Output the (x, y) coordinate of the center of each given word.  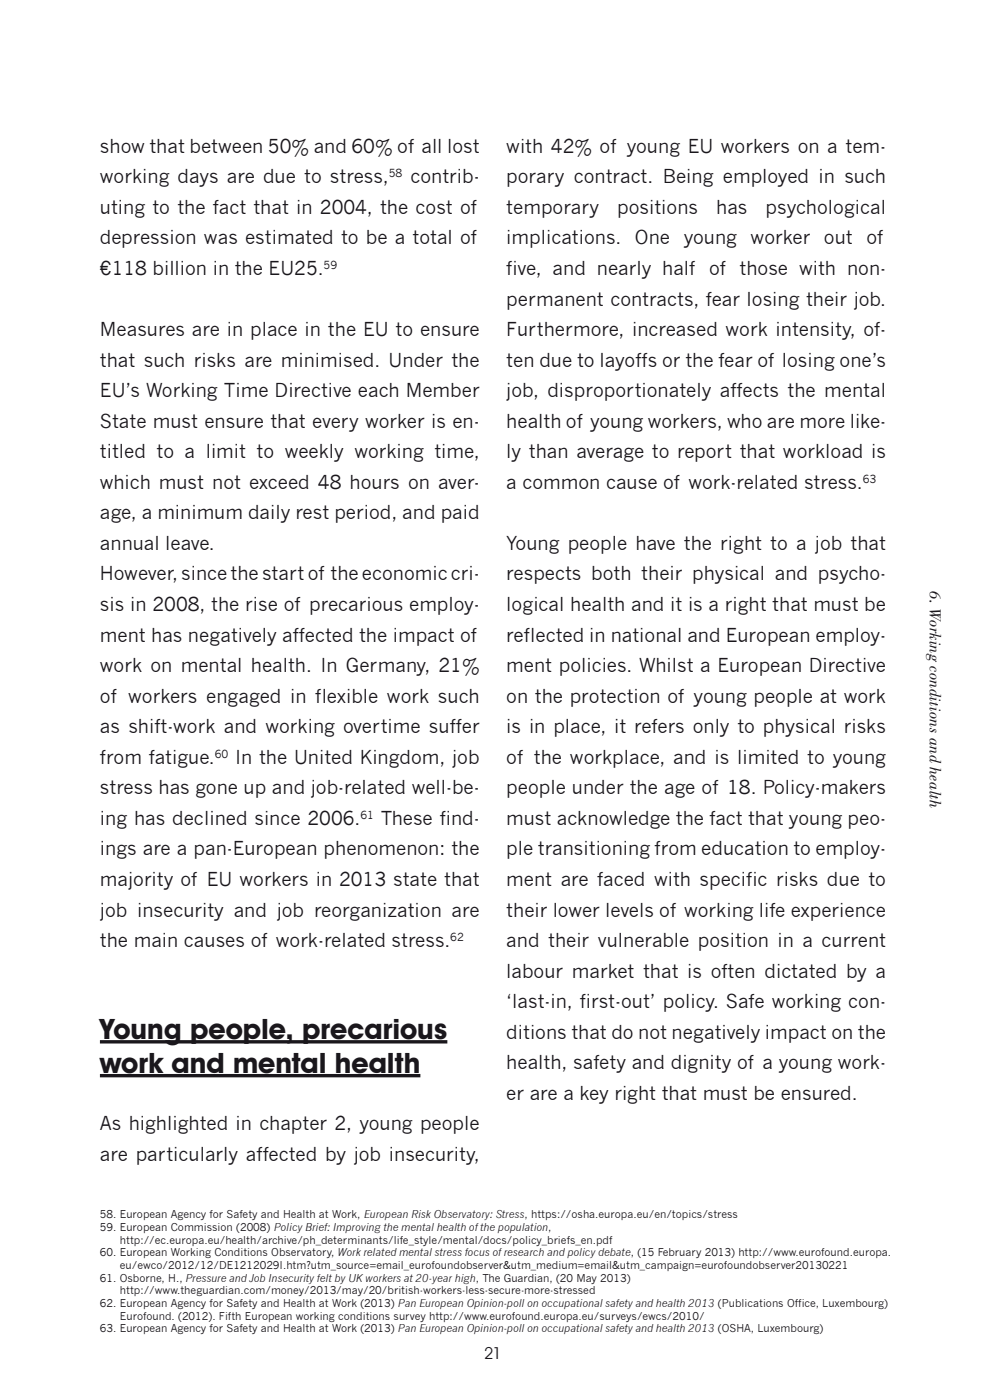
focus (477, 1252)
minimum (200, 512)
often (732, 971)
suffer (454, 726)
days (198, 178)
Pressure (206, 1278)
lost (464, 146)
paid (460, 514)
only (711, 728)
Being (689, 178)
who (744, 421)
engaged (243, 698)
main (156, 940)
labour (535, 971)
